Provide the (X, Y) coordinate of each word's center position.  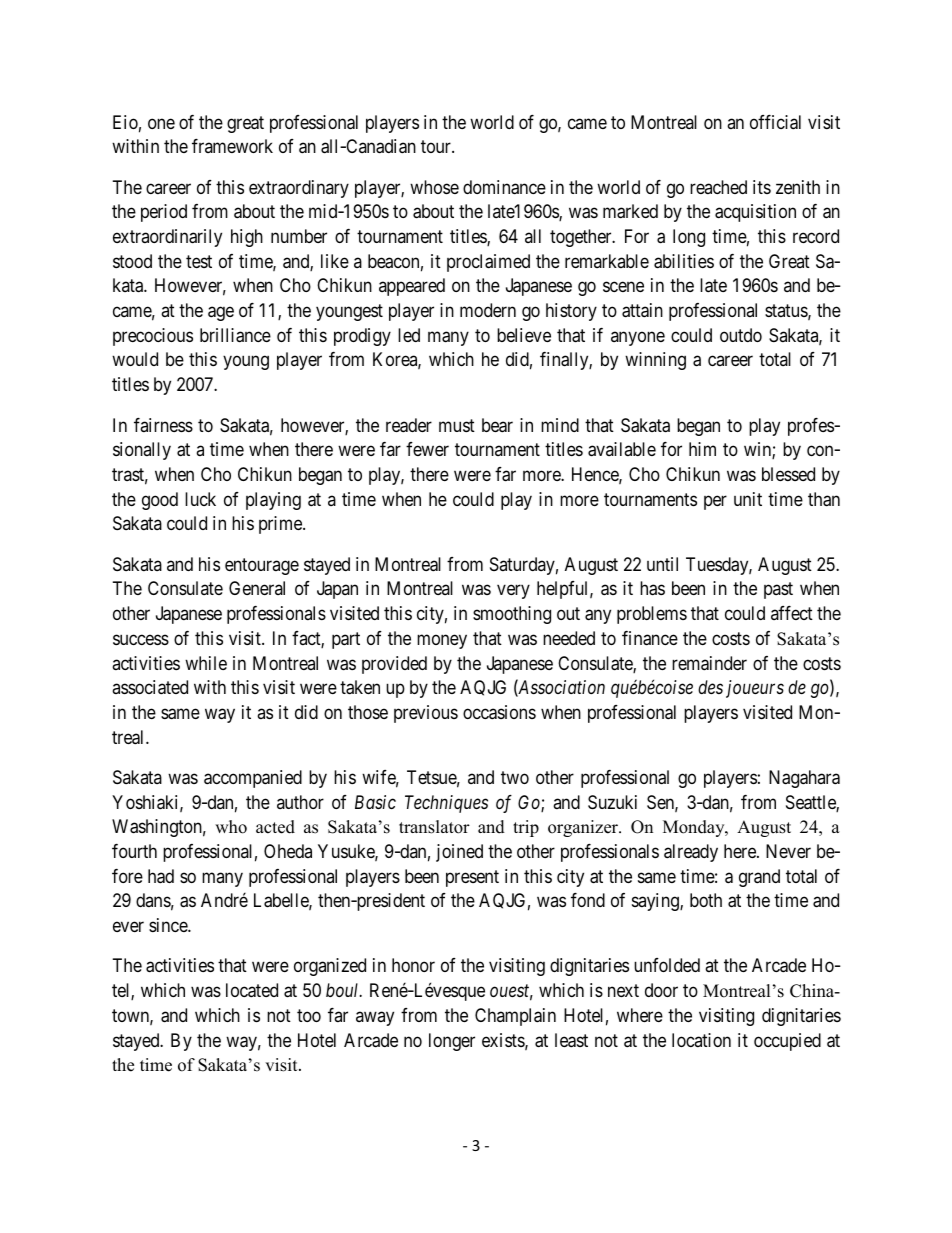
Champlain (515, 1017)
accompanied (253, 779)
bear (497, 425)
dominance (504, 187)
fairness (163, 425)
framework (232, 146)
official (775, 122)
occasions (499, 712)
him (702, 449)
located (252, 990)
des (710, 687)
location (701, 1040)
